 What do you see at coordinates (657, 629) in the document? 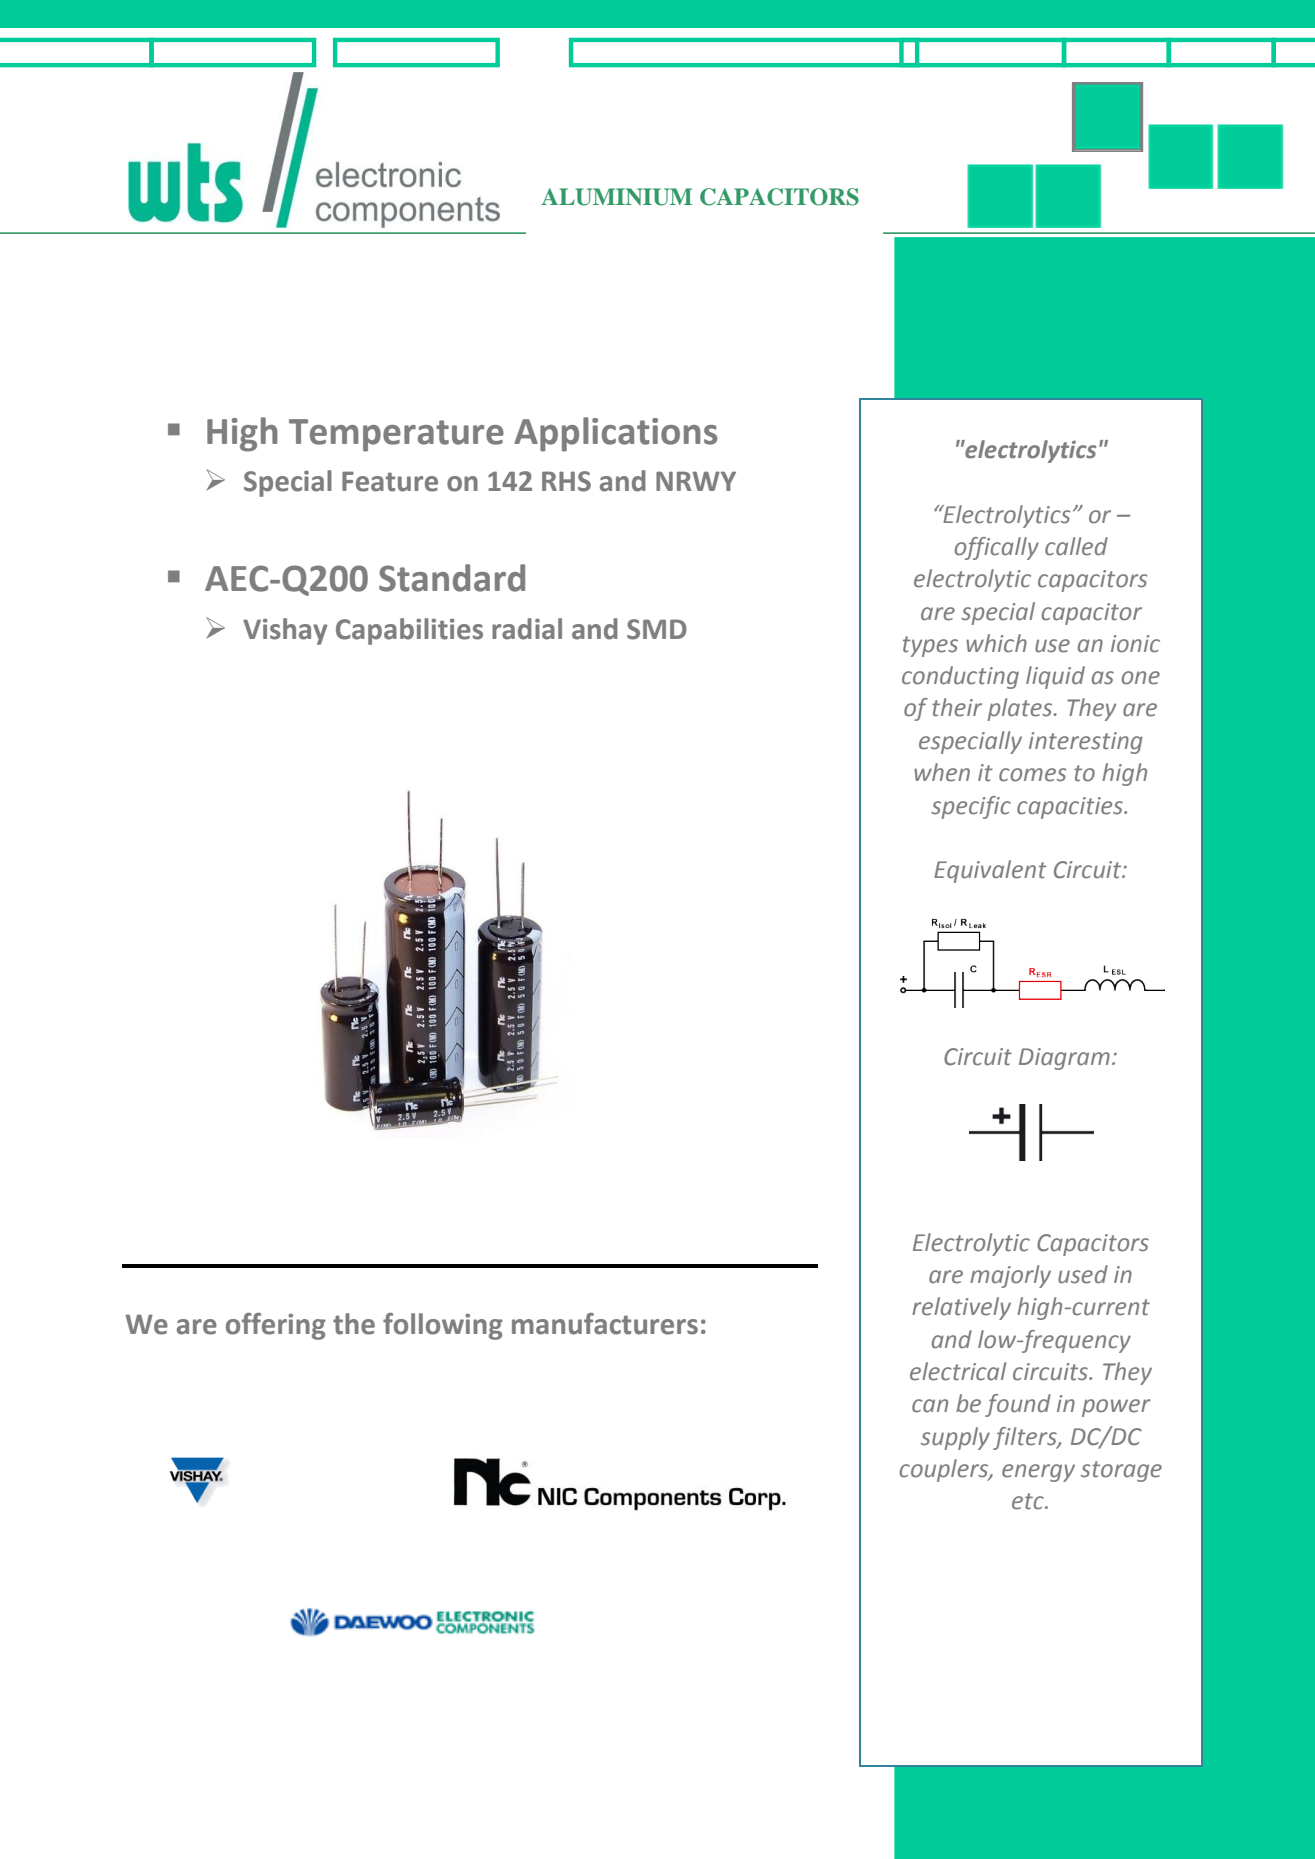
I see `SMD` at bounding box center [657, 629].
